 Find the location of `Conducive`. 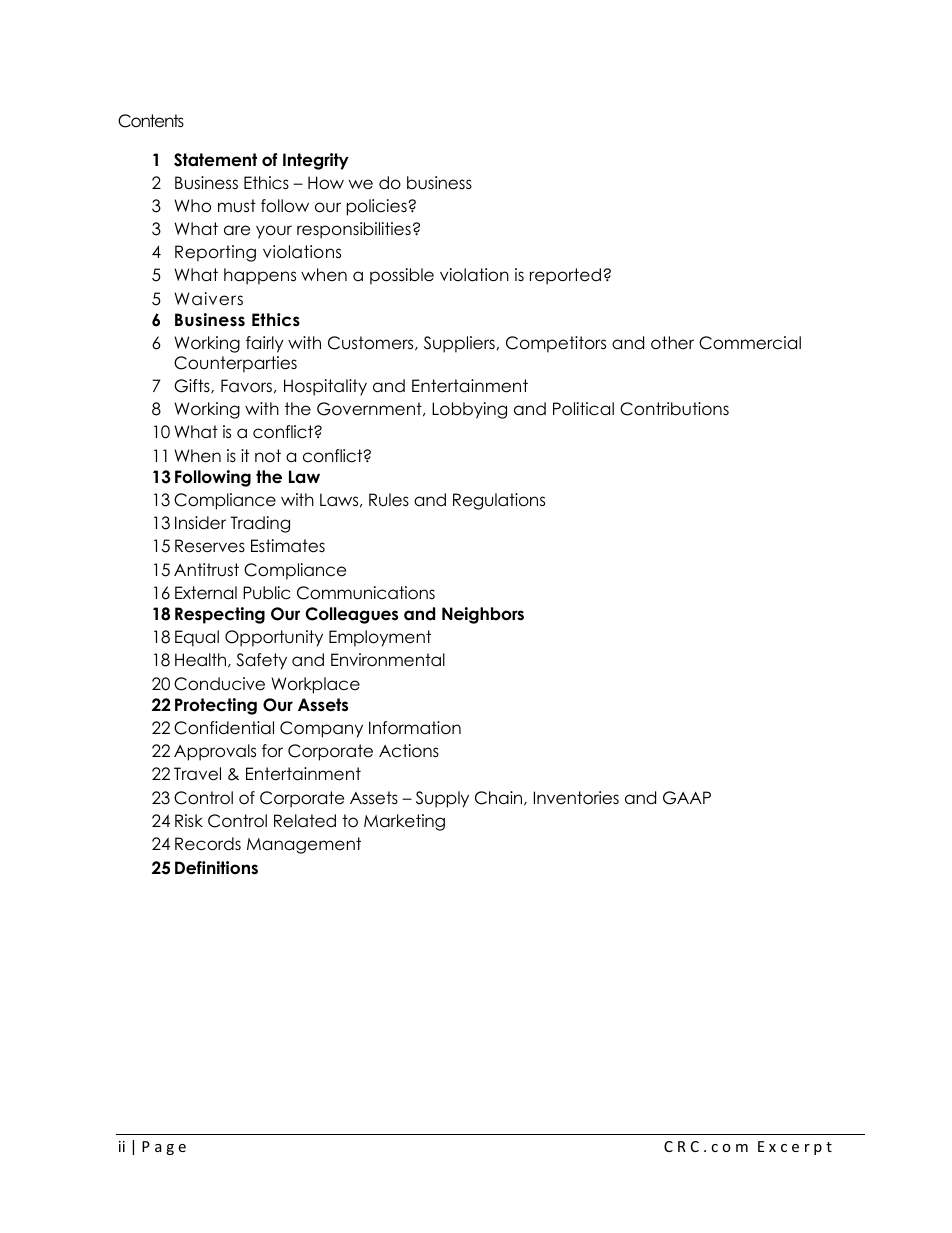

Conducive is located at coordinates (219, 684).
